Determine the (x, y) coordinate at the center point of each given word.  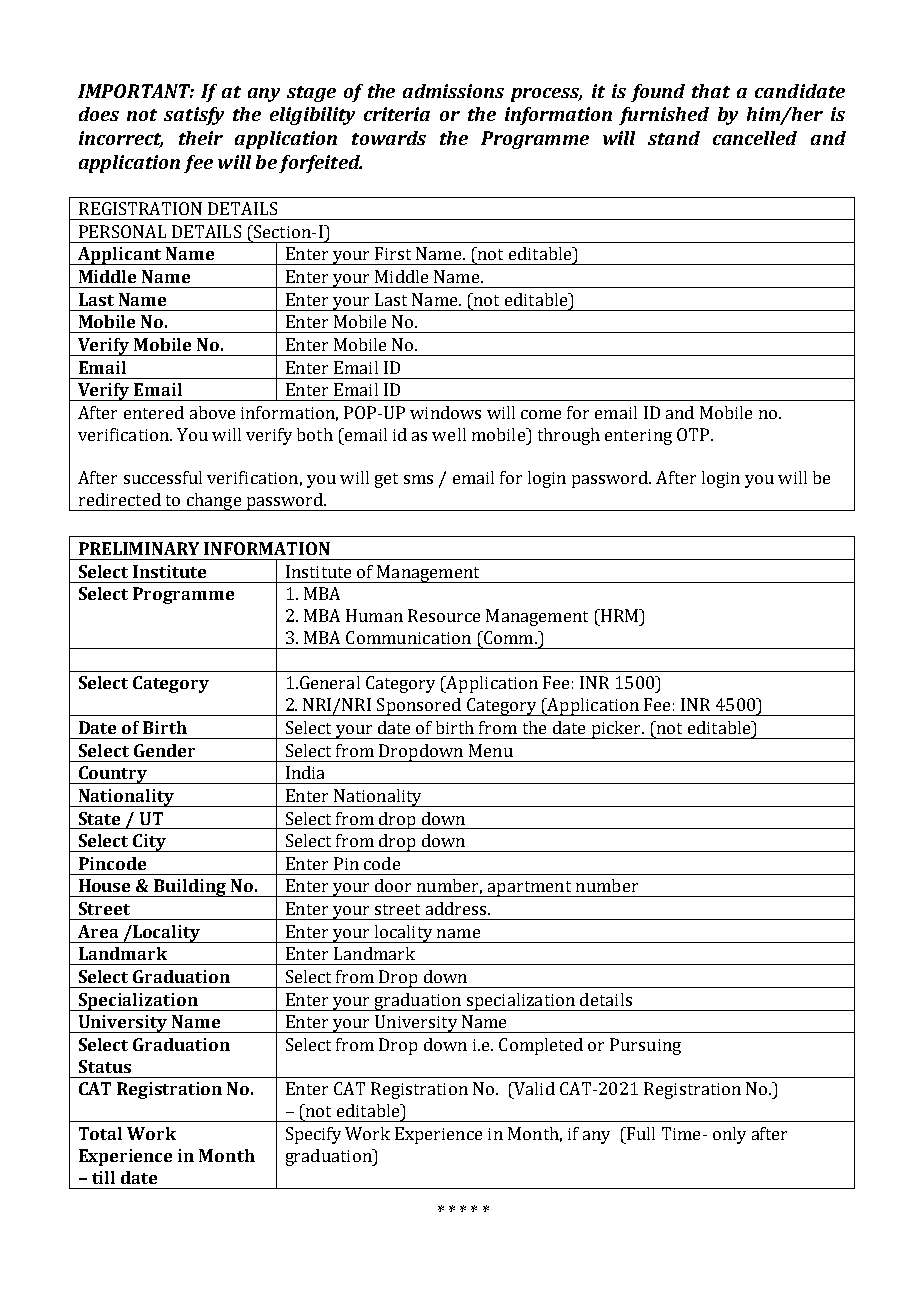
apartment (529, 889)
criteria (397, 114)
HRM (620, 615)
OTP (694, 434)
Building (190, 888)
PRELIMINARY (139, 548)
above (212, 412)
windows (445, 412)
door (393, 885)
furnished (664, 116)
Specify (313, 1135)
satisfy (194, 116)
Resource (444, 615)
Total (100, 1133)
